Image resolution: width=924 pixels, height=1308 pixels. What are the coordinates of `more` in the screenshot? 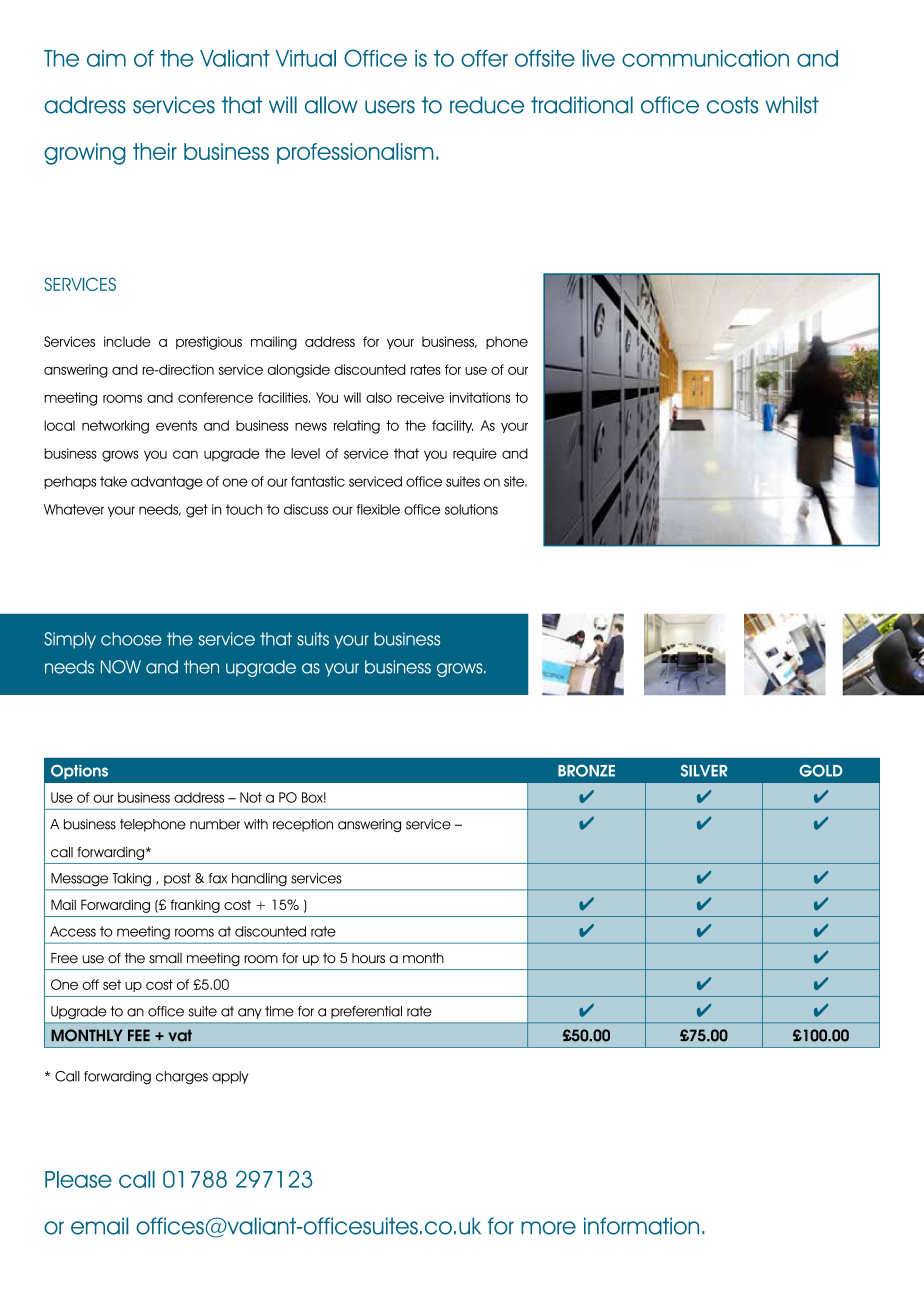 It's located at (548, 1228).
